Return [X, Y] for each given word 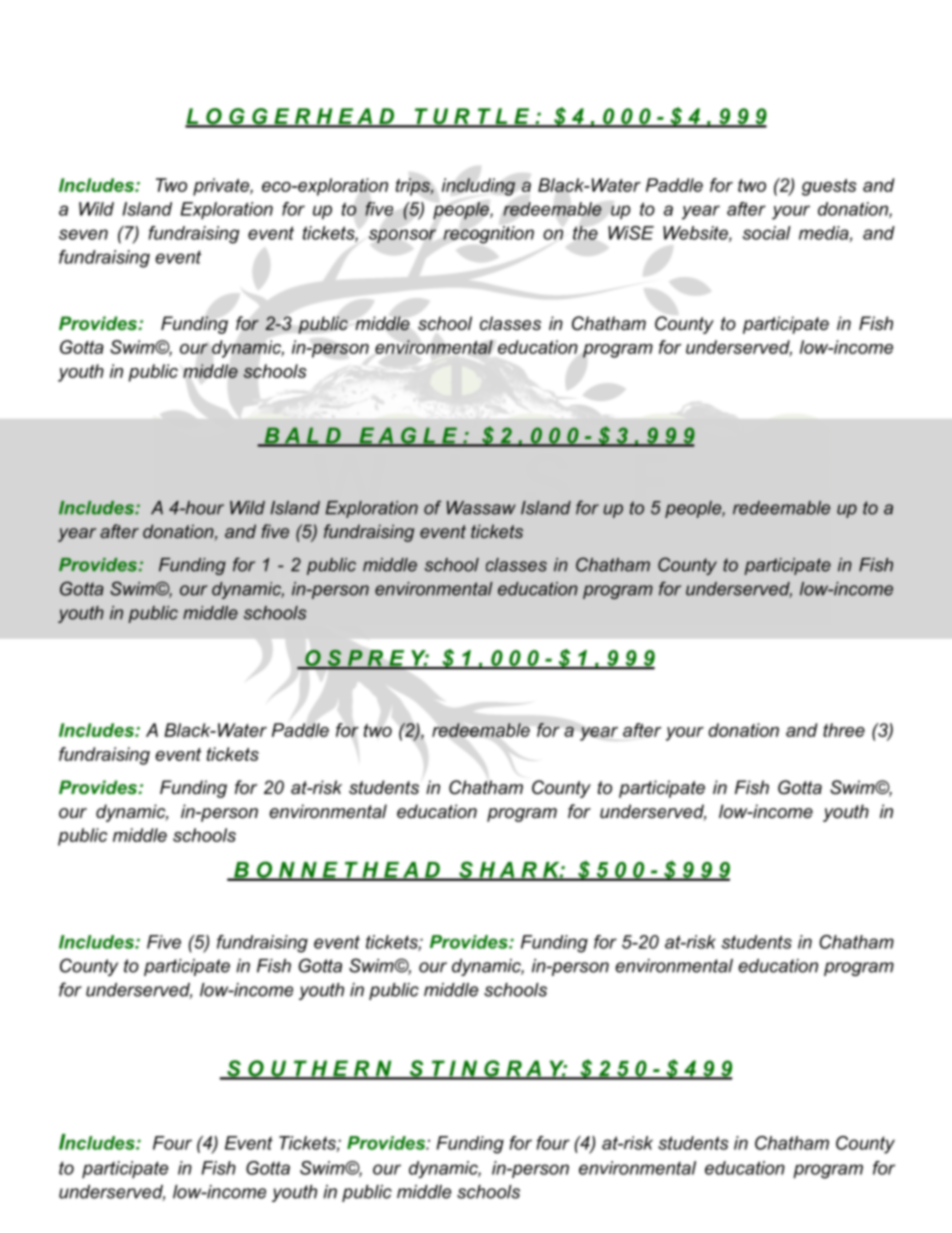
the [585, 233]
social [767, 233]
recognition [488, 235]
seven [83, 234]
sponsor [402, 236]
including [478, 187]
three [844, 730]
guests [829, 187]
